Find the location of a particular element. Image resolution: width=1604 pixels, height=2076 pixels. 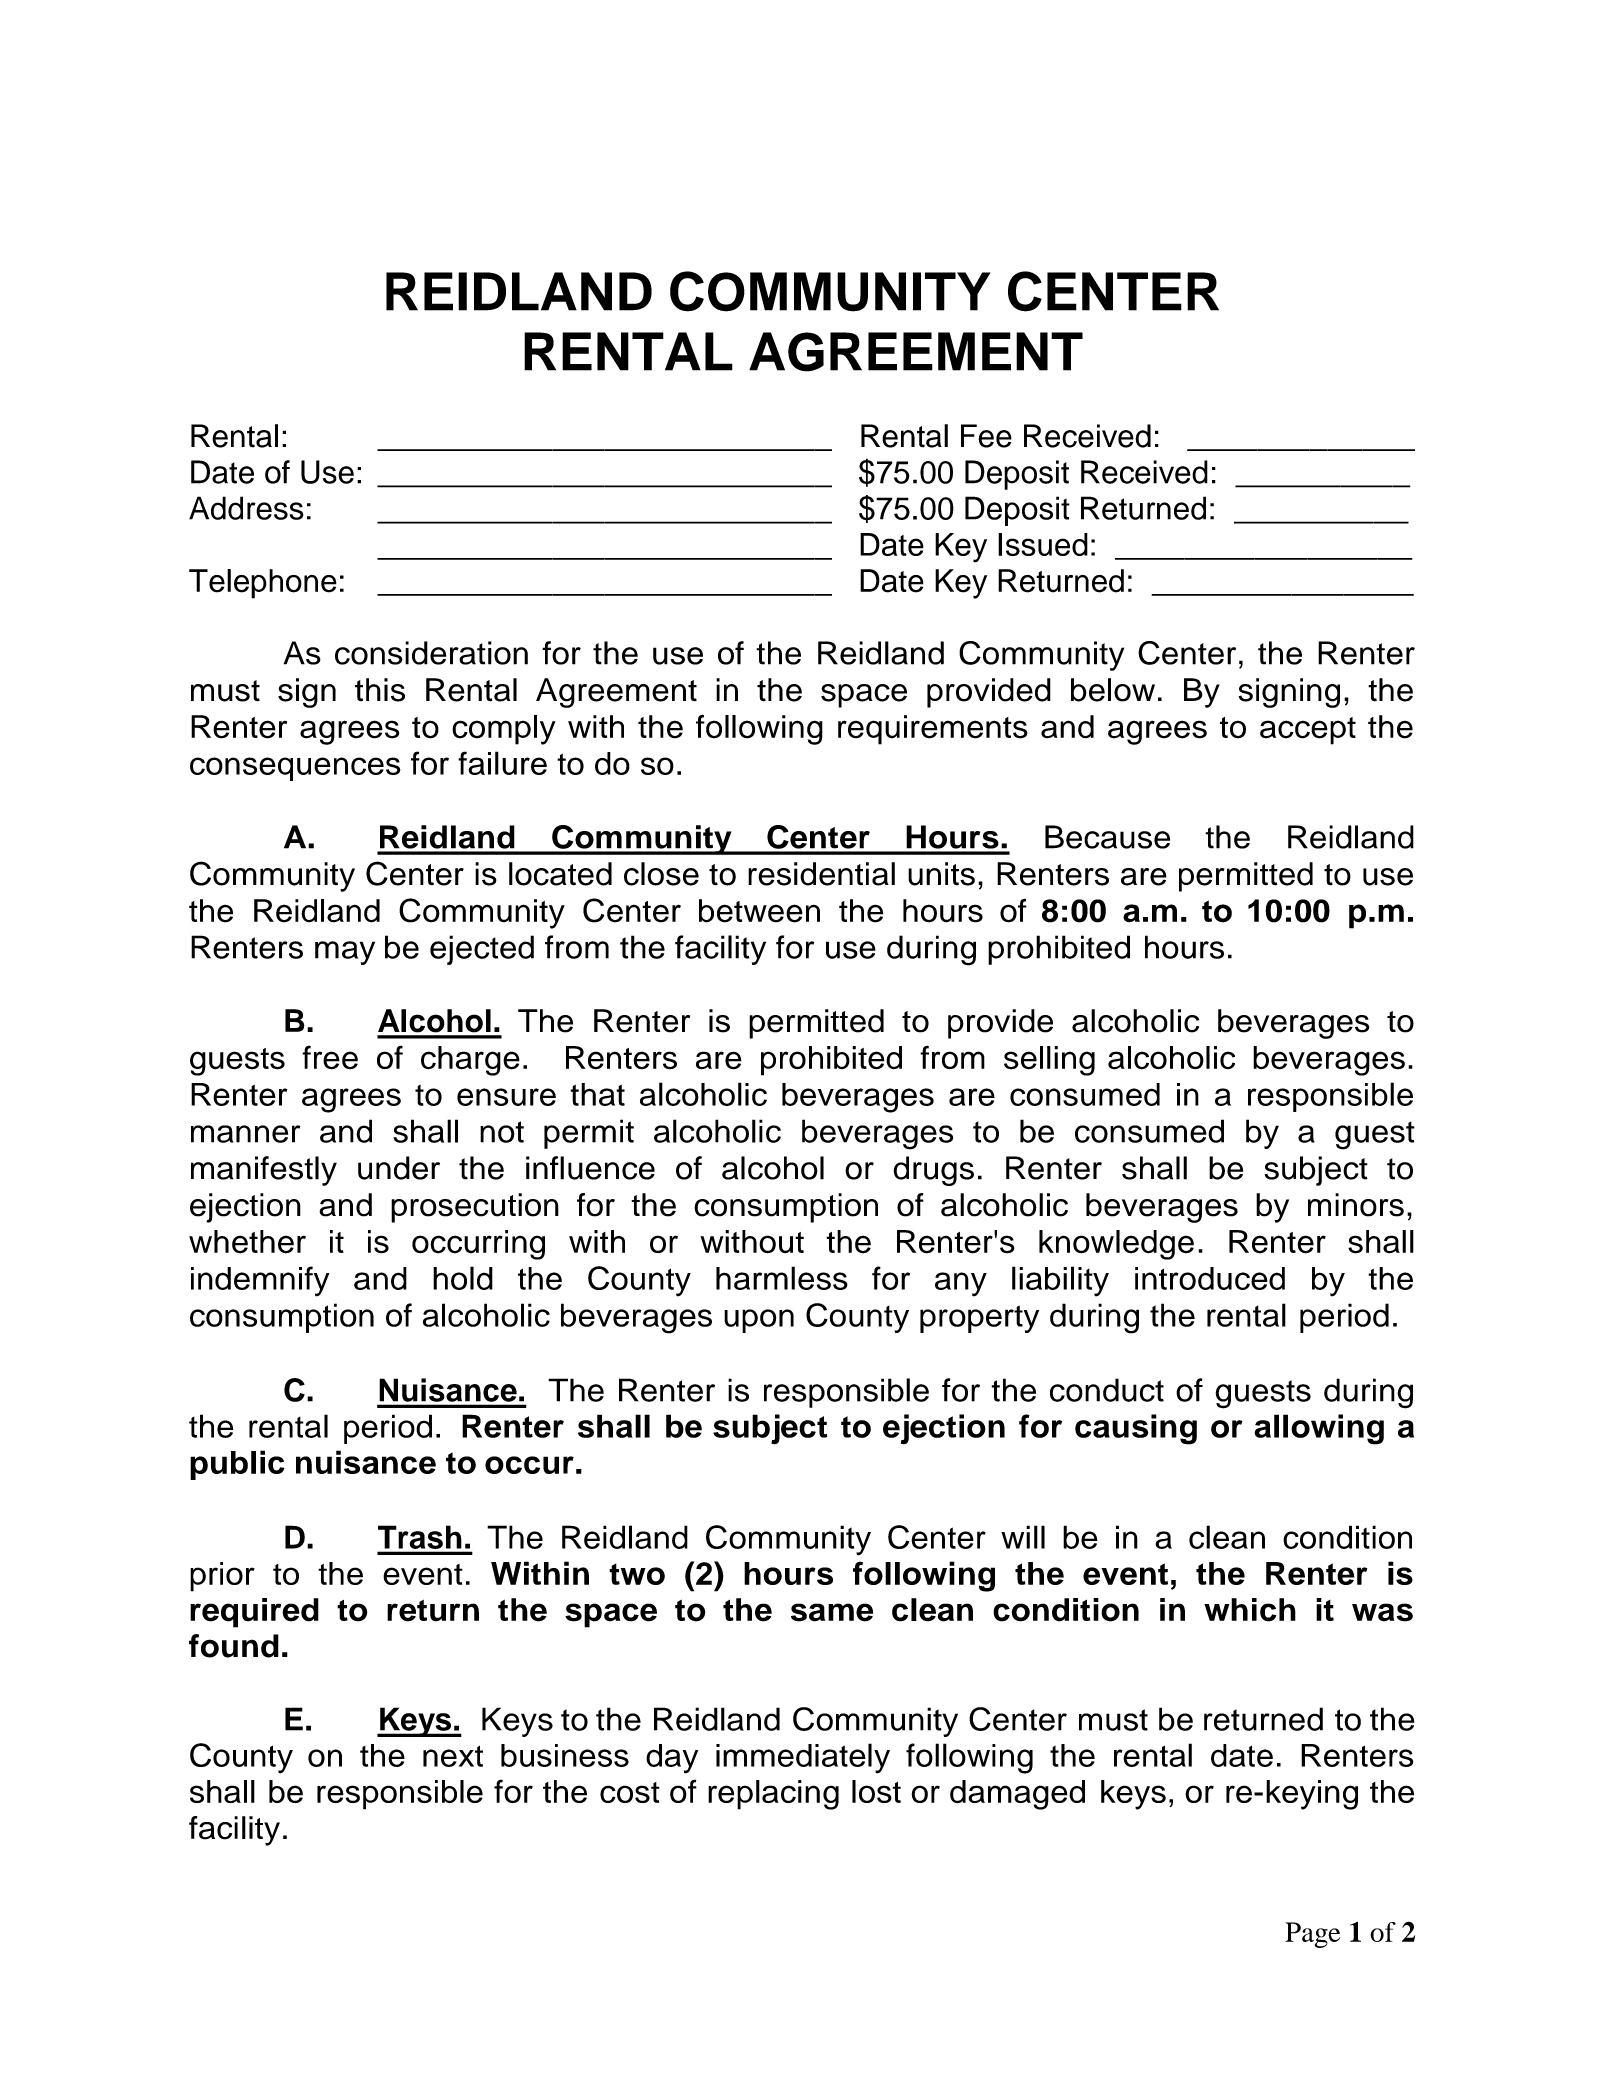

replacing is located at coordinates (773, 1795).
